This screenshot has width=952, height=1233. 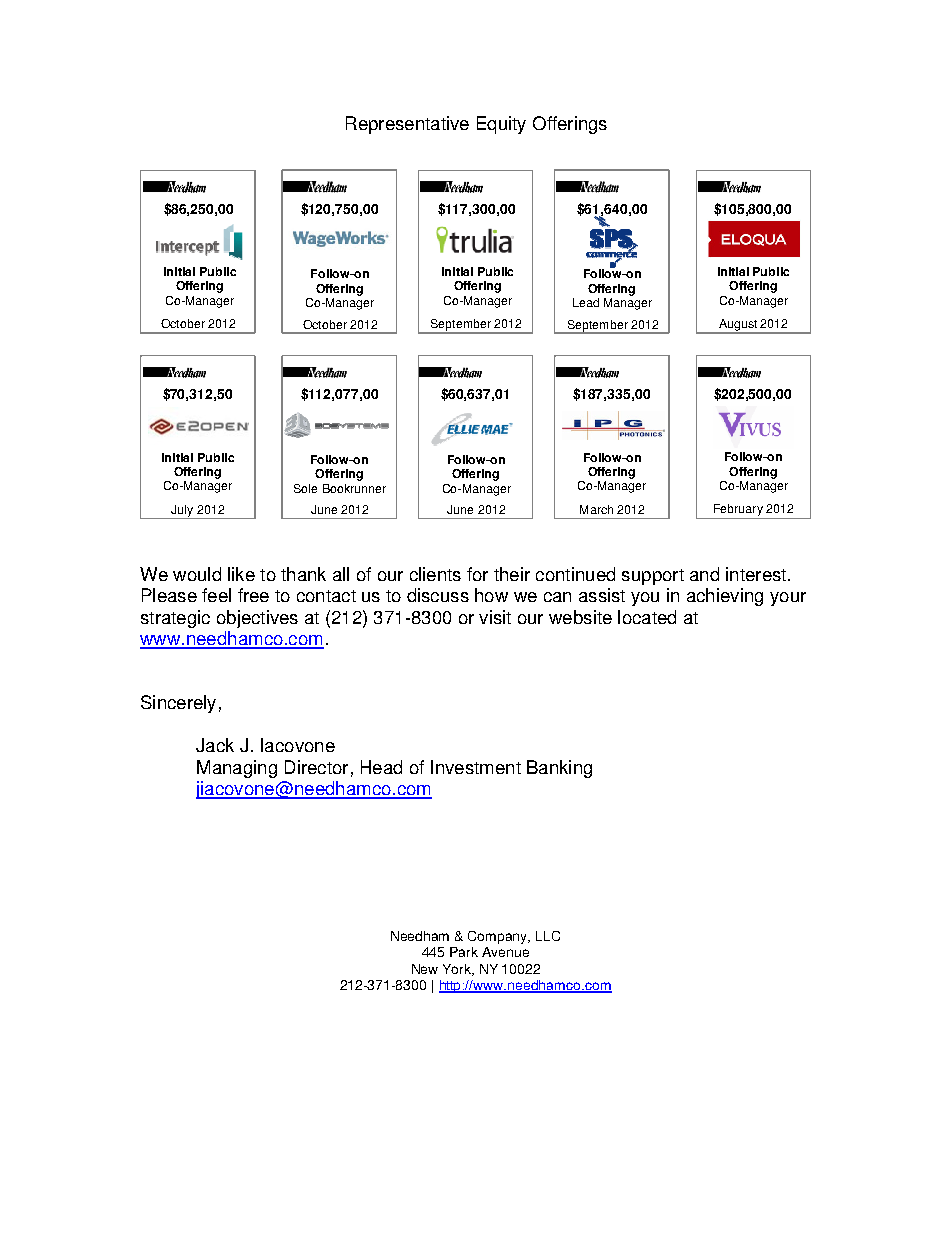 What do you see at coordinates (477, 574) in the screenshot?
I see `for` at bounding box center [477, 574].
